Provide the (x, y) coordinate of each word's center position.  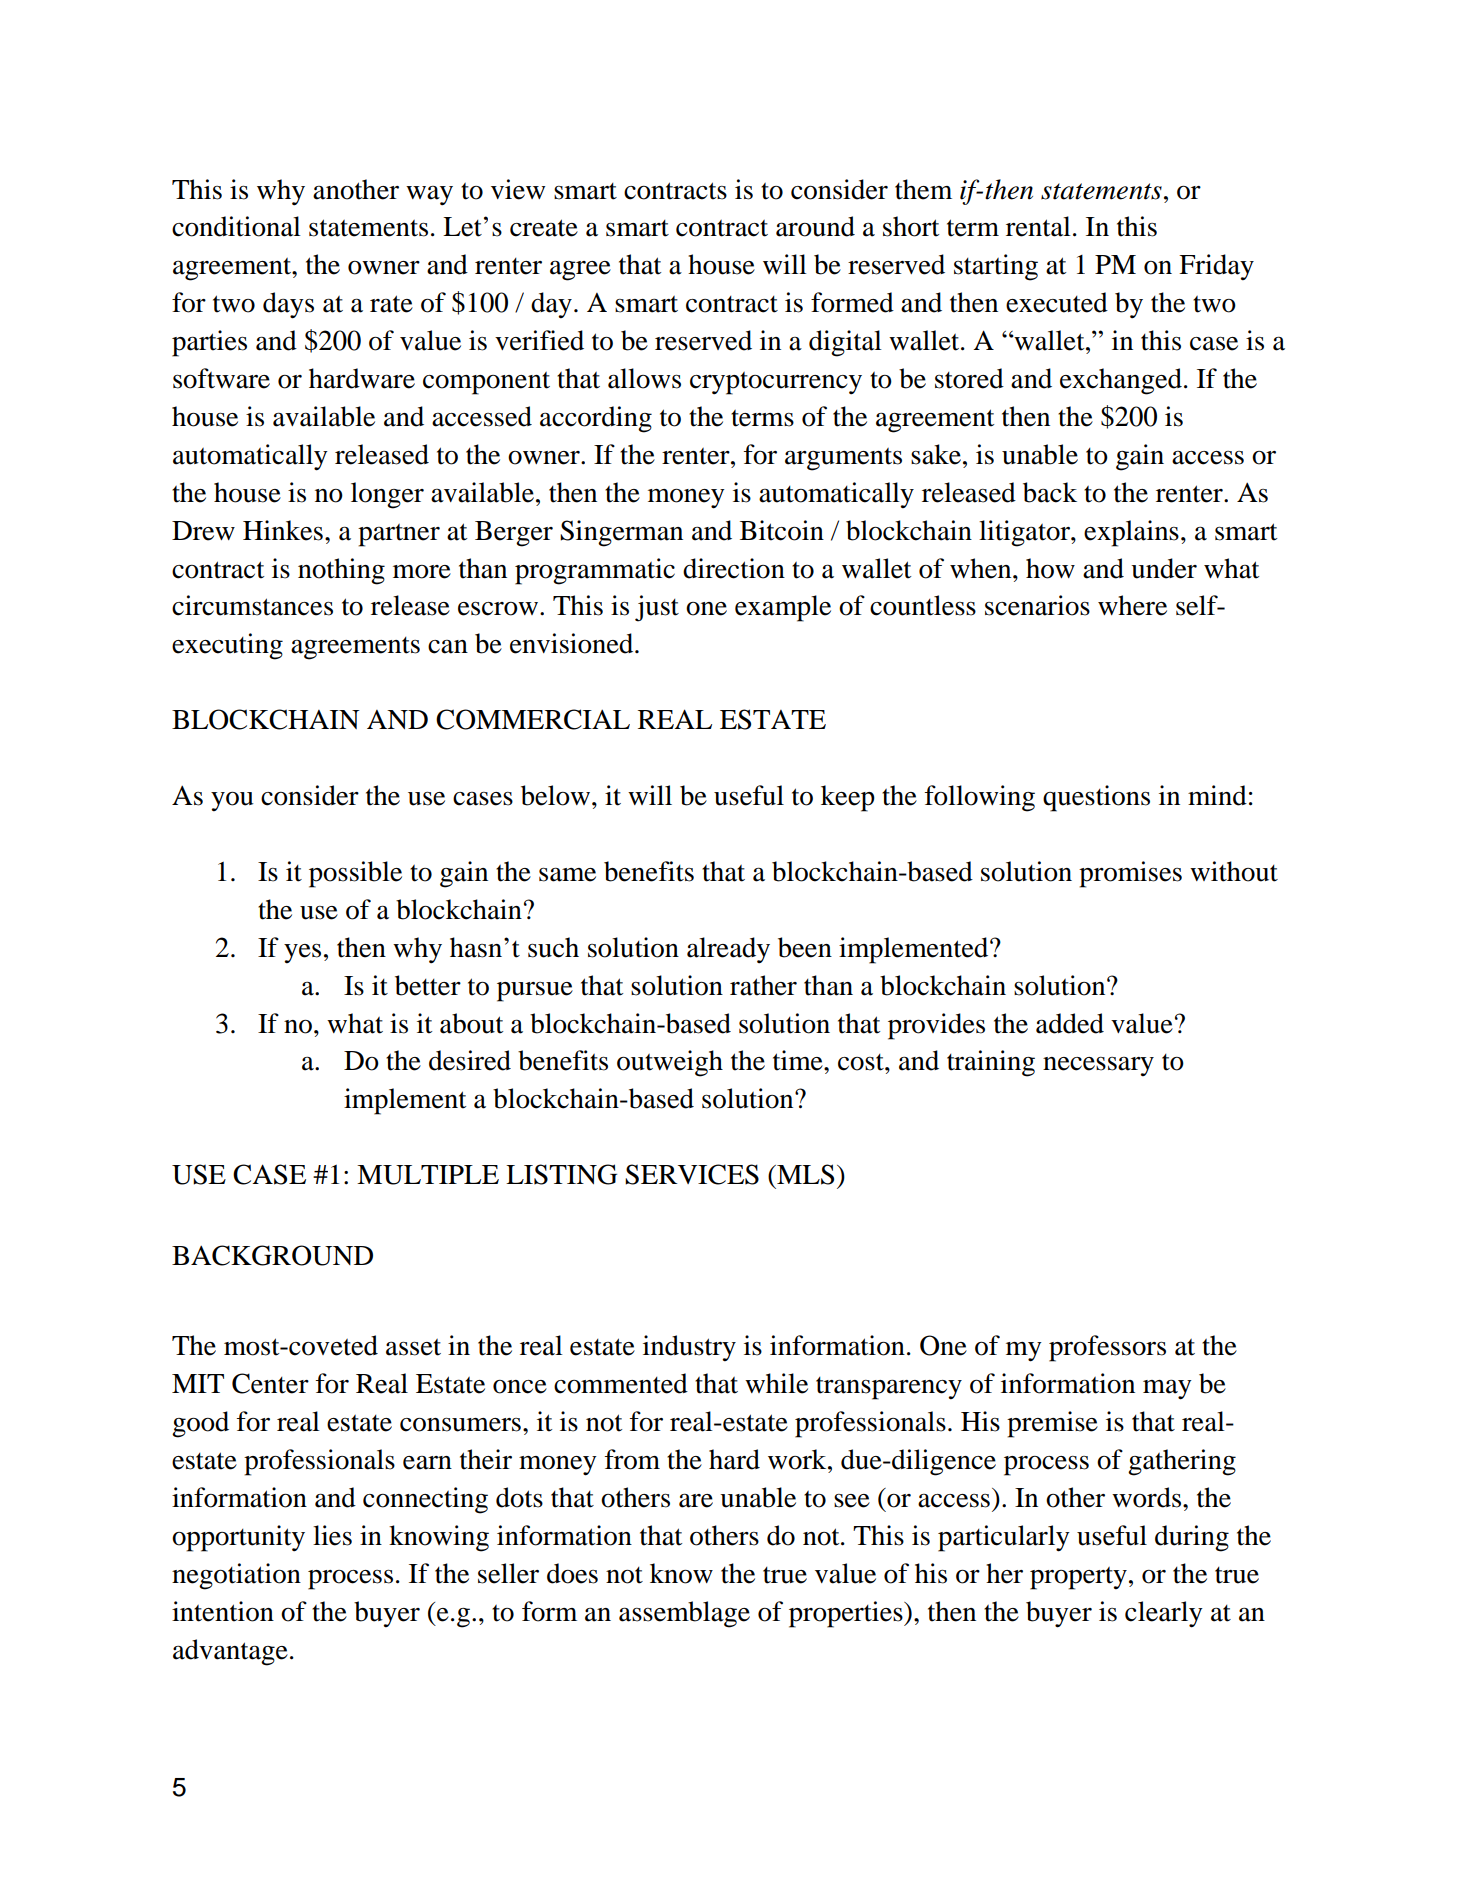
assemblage (684, 1614)
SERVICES (692, 1174)
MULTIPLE (428, 1175)
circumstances (252, 605)
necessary (1098, 1066)
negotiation (236, 1576)
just (657, 608)
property (1078, 1578)
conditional (236, 226)
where (1132, 605)
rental (1038, 226)
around (815, 226)
